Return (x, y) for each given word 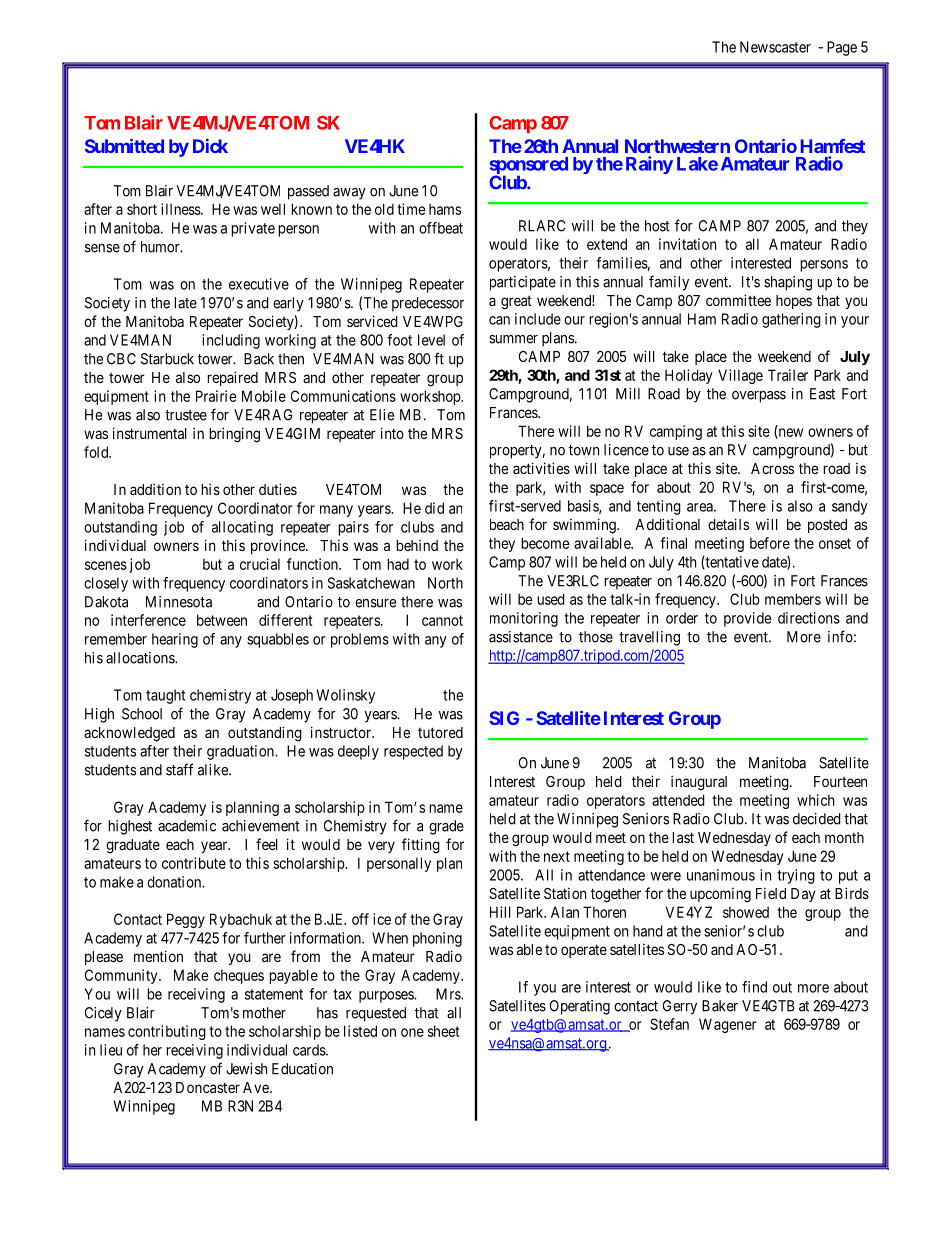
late (185, 303)
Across (772, 468)
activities (541, 468)
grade (446, 827)
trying (796, 876)
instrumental (150, 433)
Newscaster (775, 47)
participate (523, 283)
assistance (521, 637)
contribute (194, 863)
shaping (788, 283)
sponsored (529, 167)
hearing (175, 640)
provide (747, 619)
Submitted (124, 146)
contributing (167, 1032)
